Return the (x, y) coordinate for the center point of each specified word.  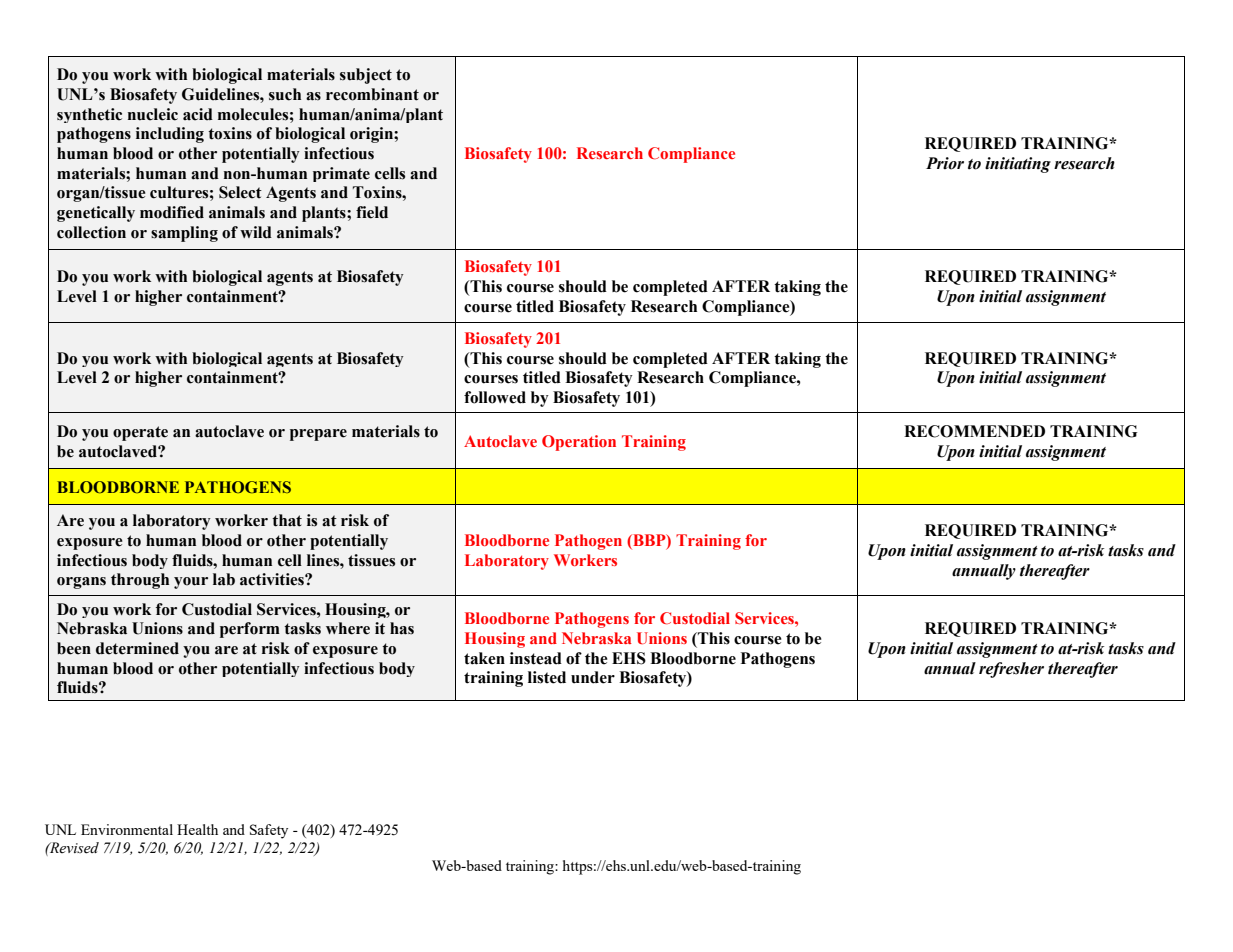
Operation (579, 443)
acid (198, 114)
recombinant (372, 94)
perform (250, 630)
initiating (1018, 165)
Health (197, 829)
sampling (184, 234)
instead (536, 658)
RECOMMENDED (974, 431)
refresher (1011, 670)
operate (140, 433)
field (372, 212)
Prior (945, 163)
